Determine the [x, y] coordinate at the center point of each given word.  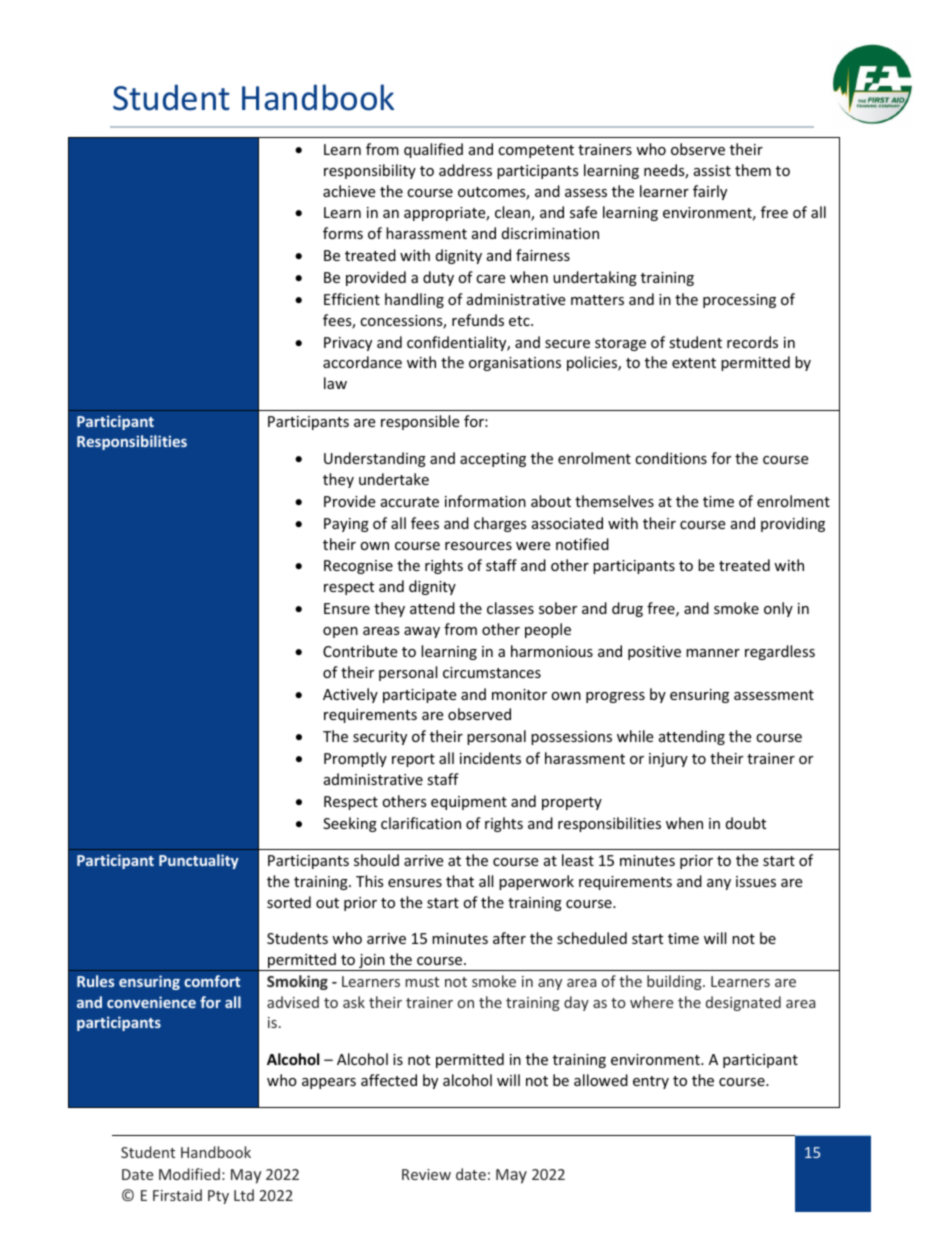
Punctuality [199, 861]
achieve [349, 191]
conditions [671, 458]
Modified [189, 1174]
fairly [710, 192]
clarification [421, 823]
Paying [346, 525]
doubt [746, 823]
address [465, 170]
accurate [410, 502]
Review [426, 1174]
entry [651, 1082]
